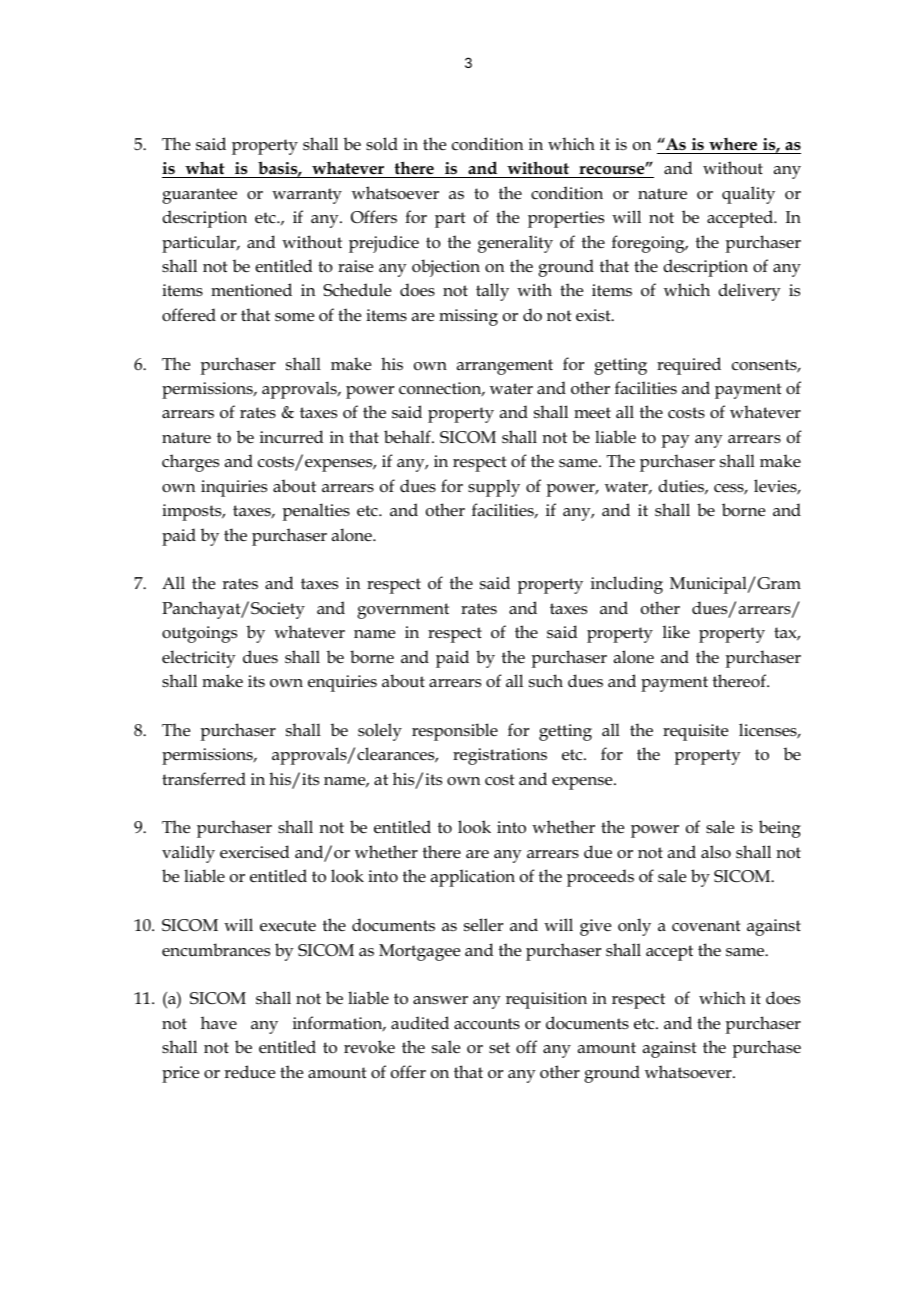  Describe the element at coordinates (676, 631) in the image. I see `like` at that location.
